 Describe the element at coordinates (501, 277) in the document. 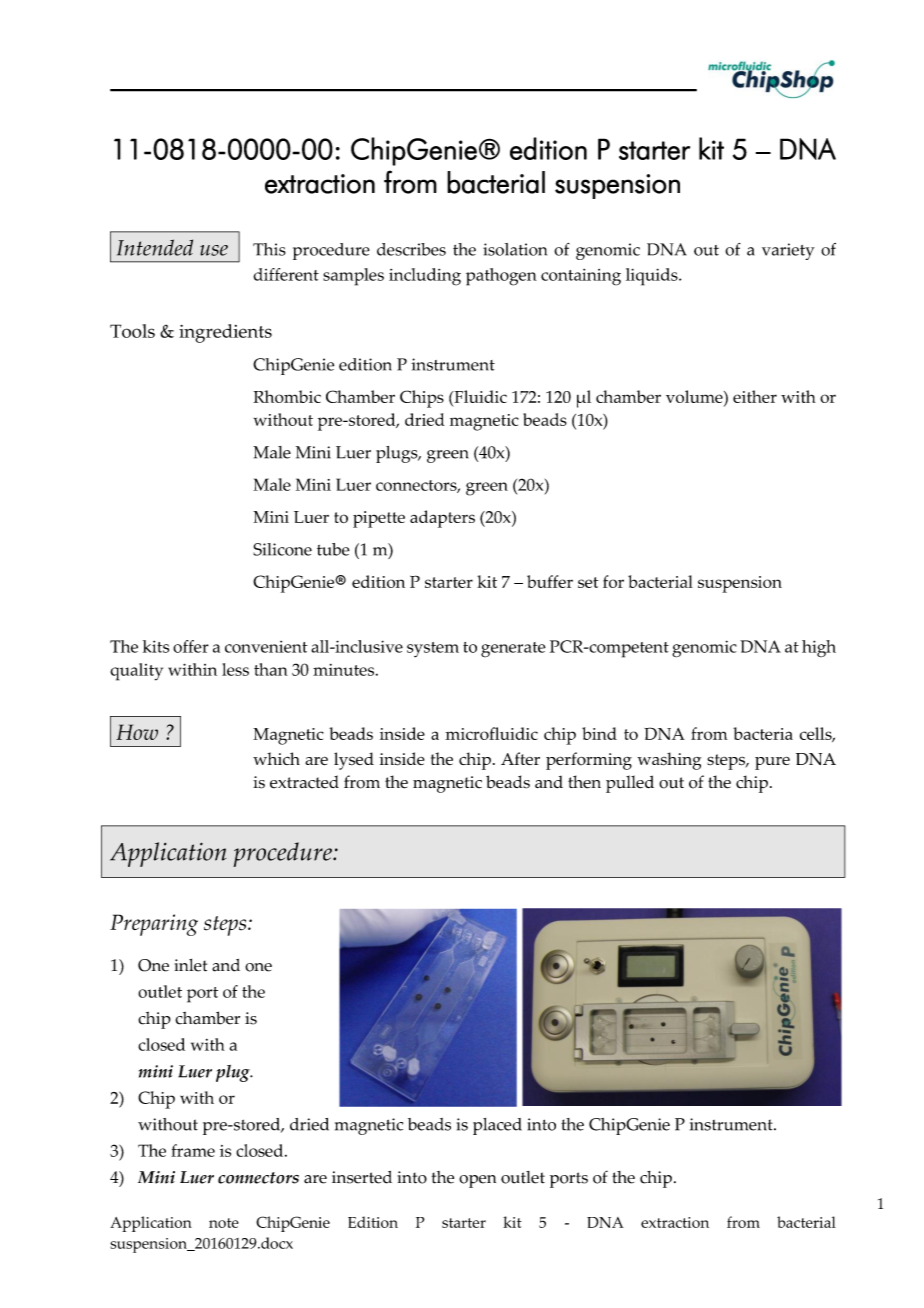

I see `pathogen` at that location.
